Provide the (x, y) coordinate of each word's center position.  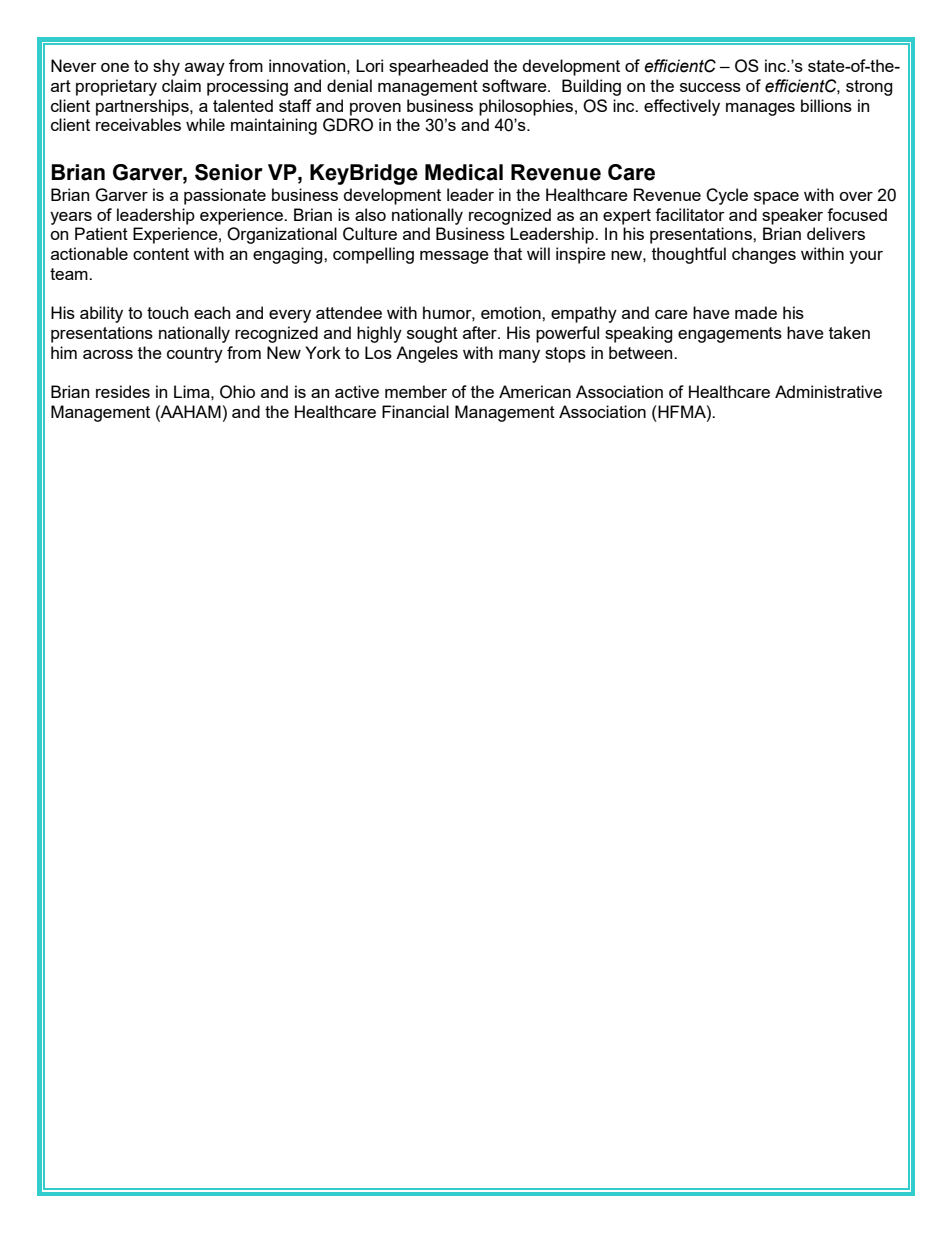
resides (123, 391)
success (710, 87)
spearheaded (438, 67)
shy (166, 67)
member (416, 391)
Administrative (828, 391)
